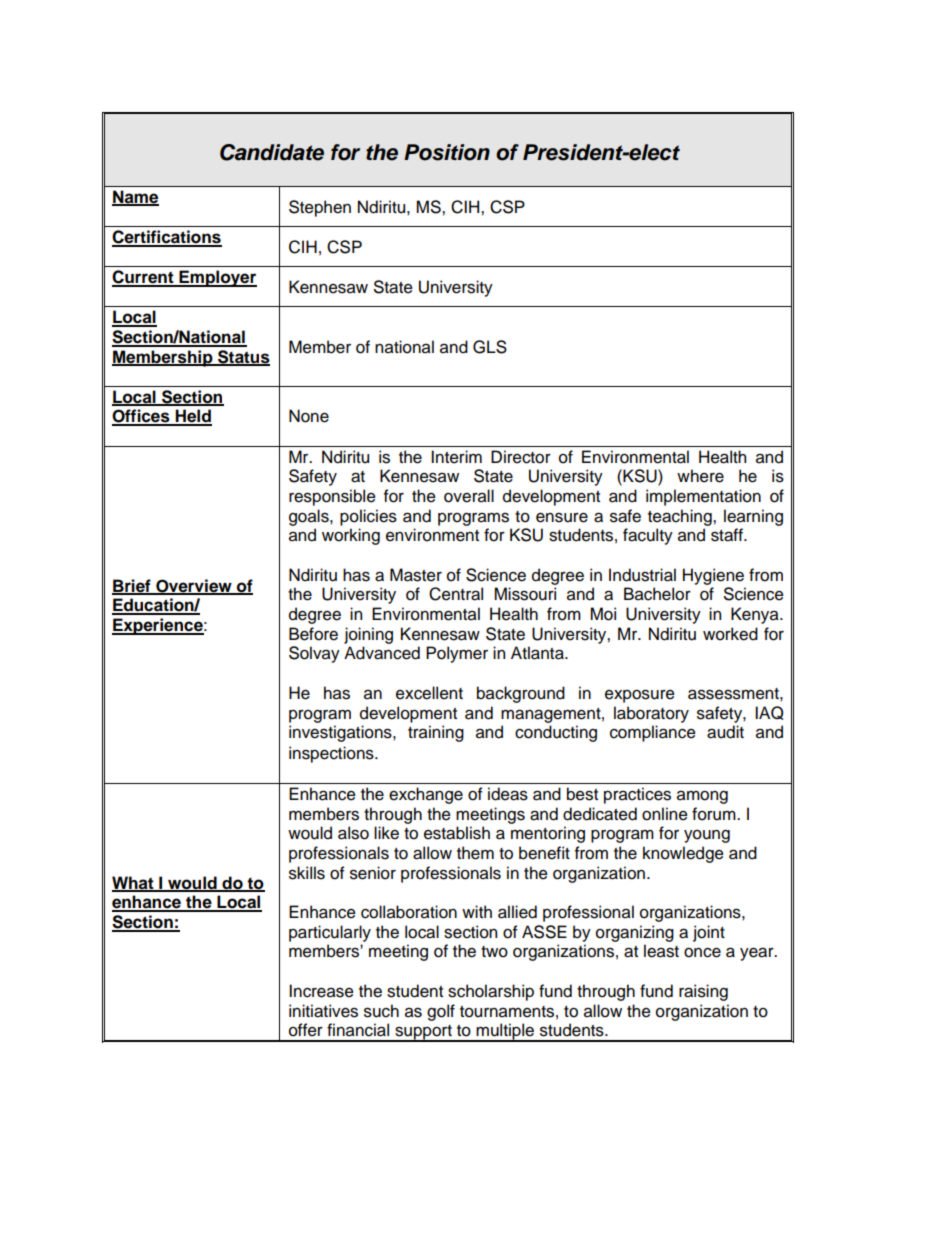 The height and width of the image is (1233, 952). What do you see at coordinates (192, 417) in the image?
I see `Held` at bounding box center [192, 417].
